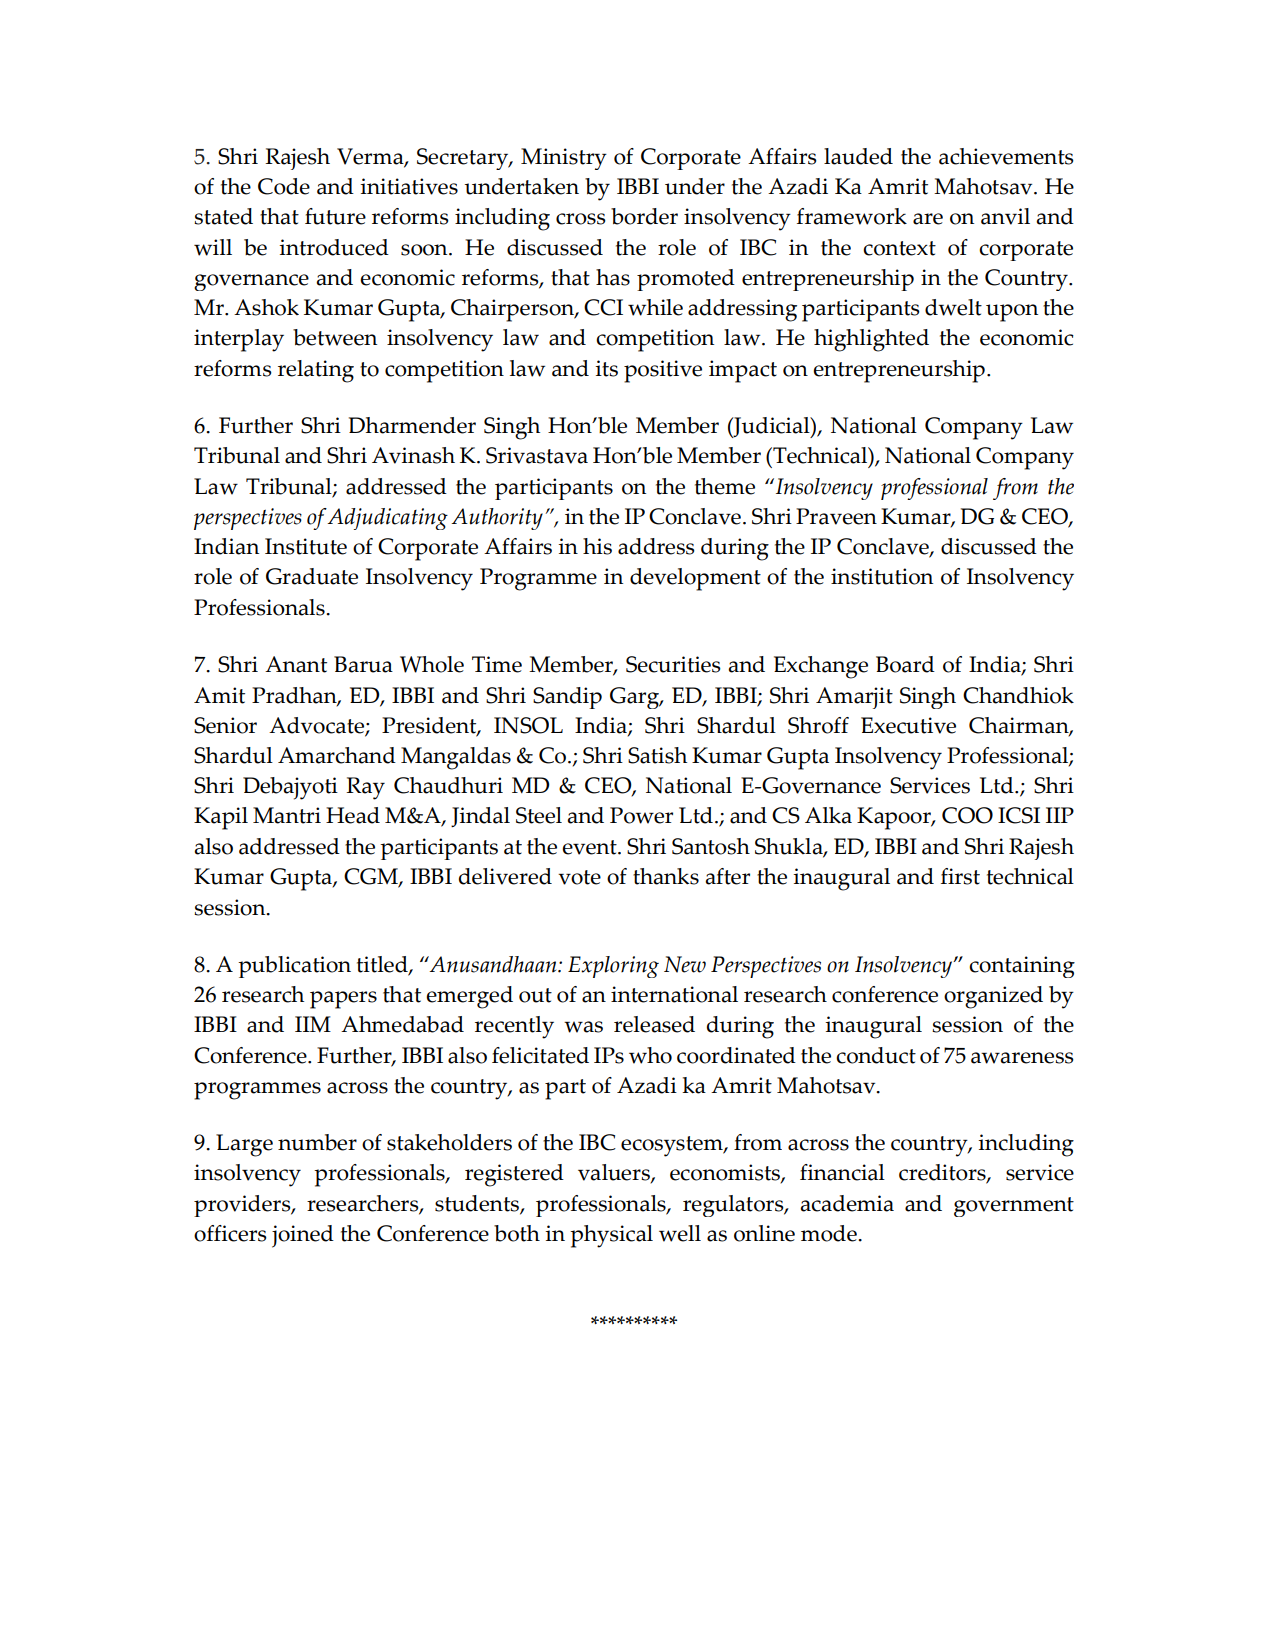 The image size is (1270, 1643). I want to click on Amit, so click(219, 695).
